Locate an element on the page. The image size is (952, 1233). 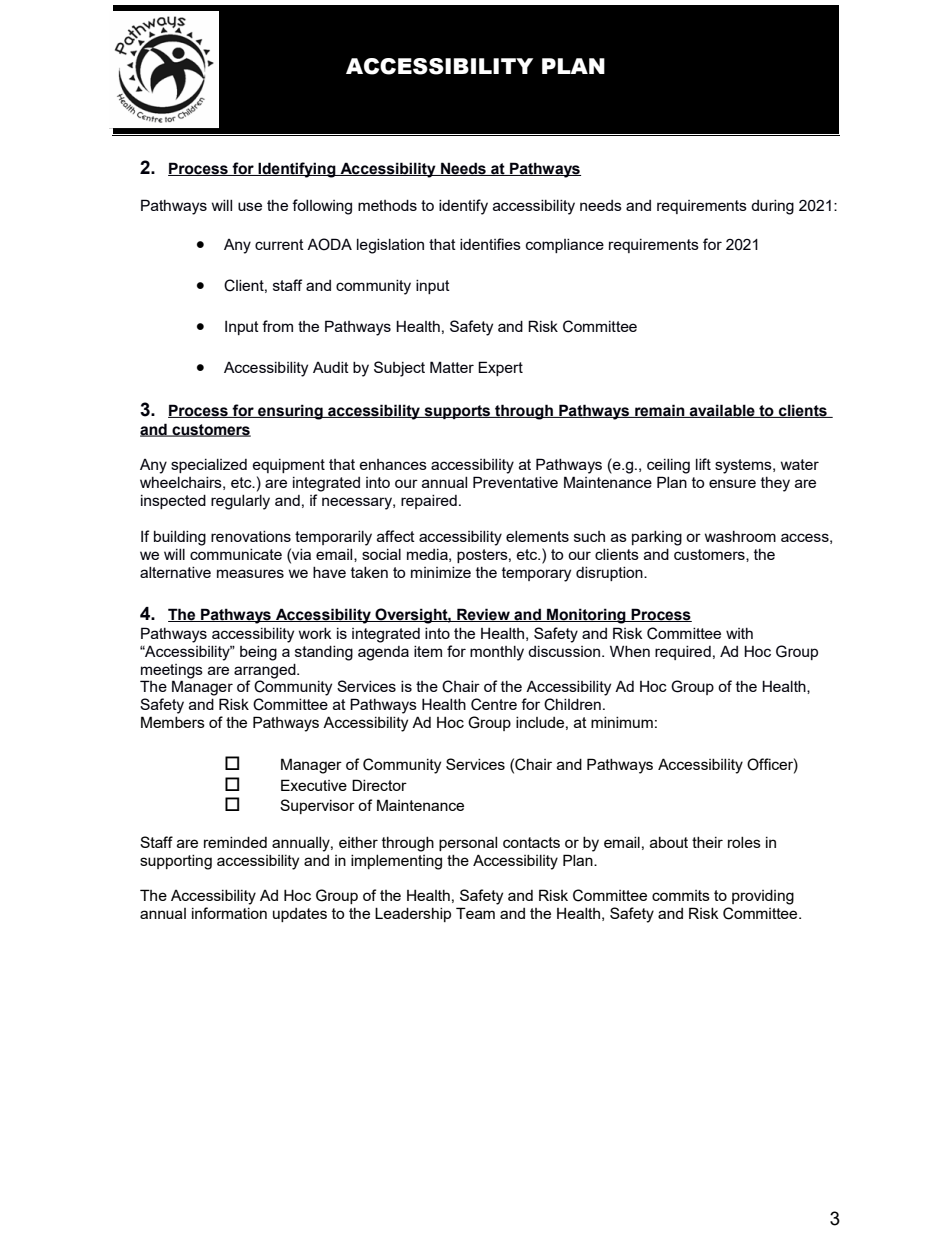
use is located at coordinates (250, 206).
